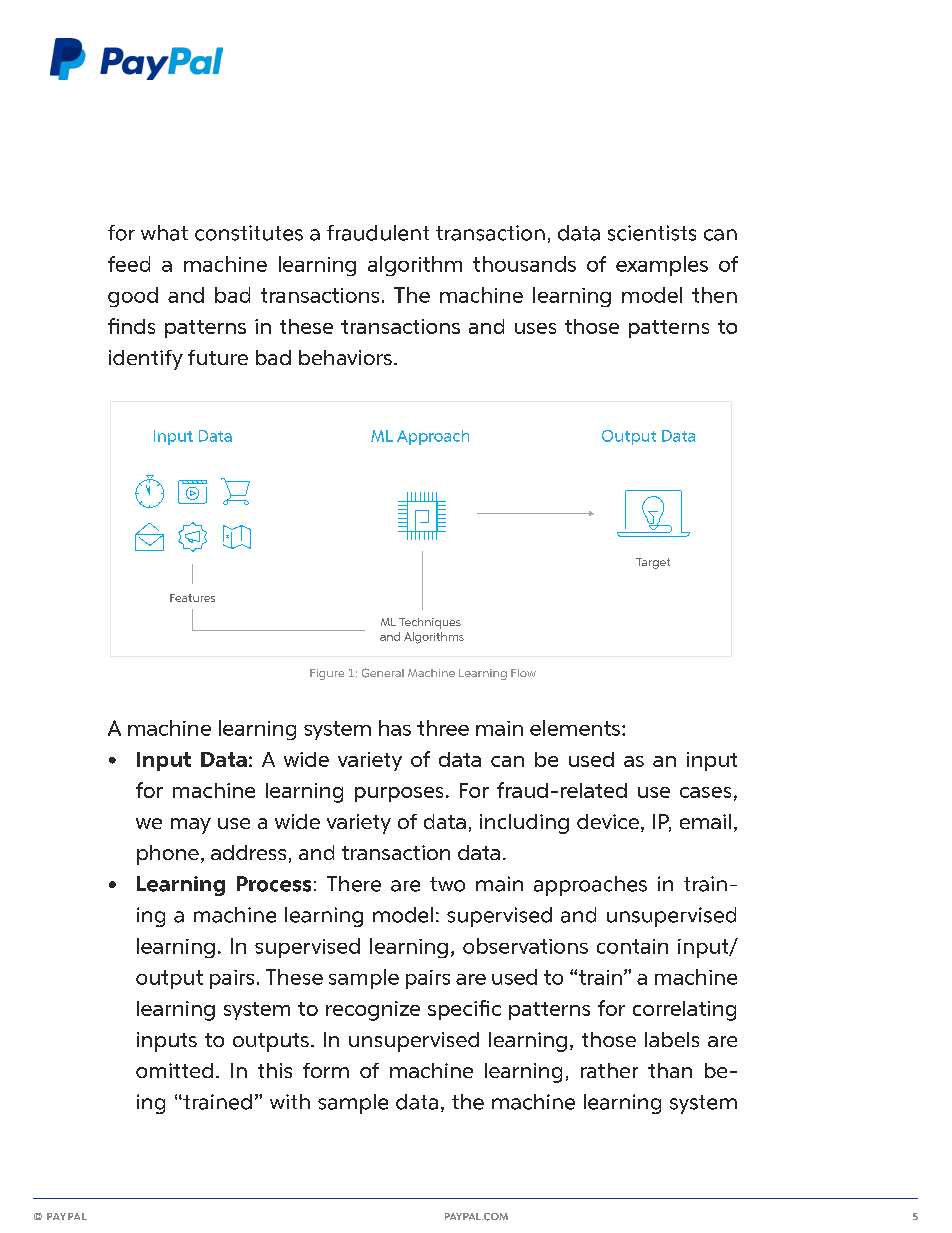 The width and height of the screenshot is (952, 1233). I want to click on examples, so click(662, 266).
